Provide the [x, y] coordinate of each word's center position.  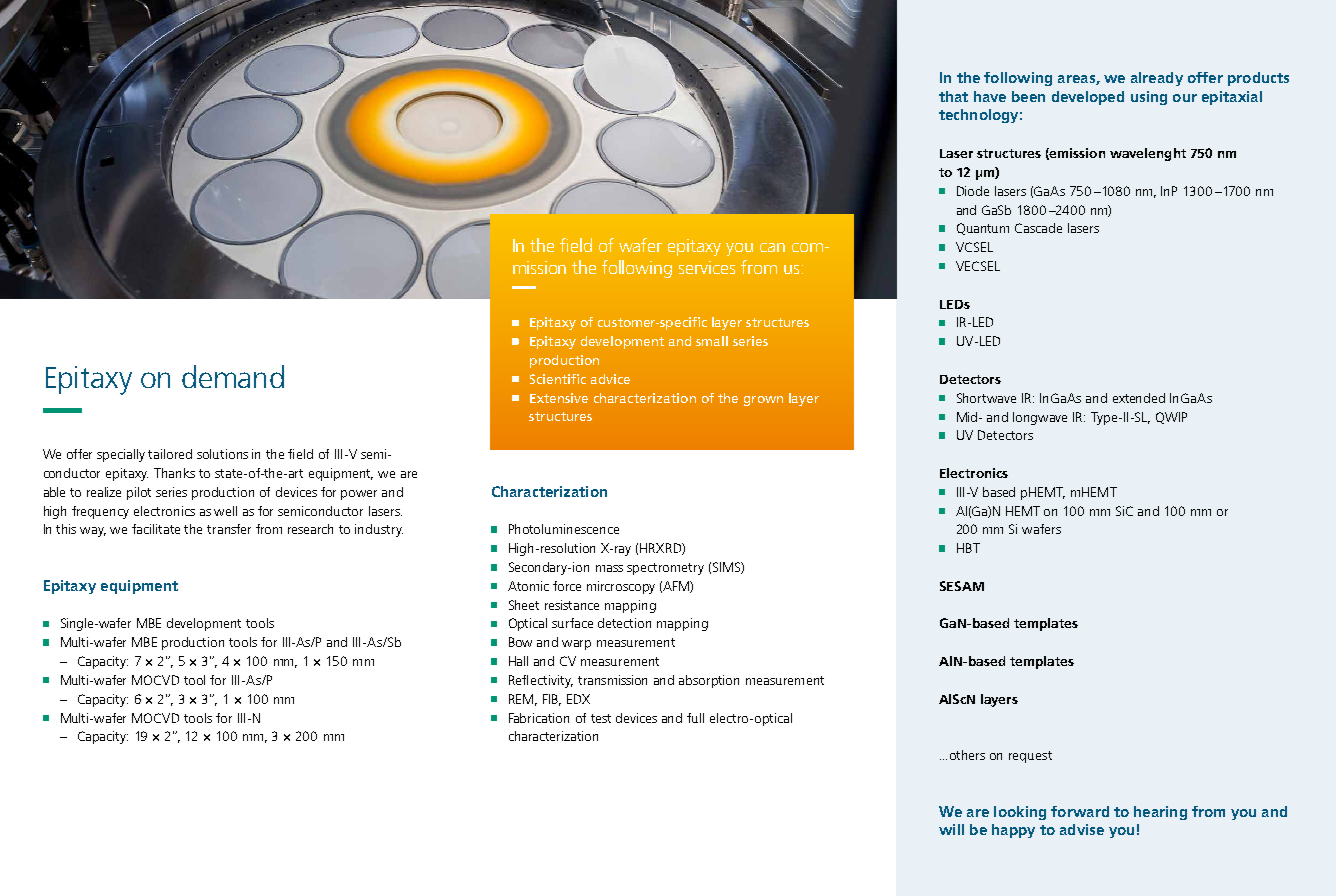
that [953, 96]
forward [1080, 811]
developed [1088, 98]
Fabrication [539, 718]
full [695, 718]
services [707, 267]
